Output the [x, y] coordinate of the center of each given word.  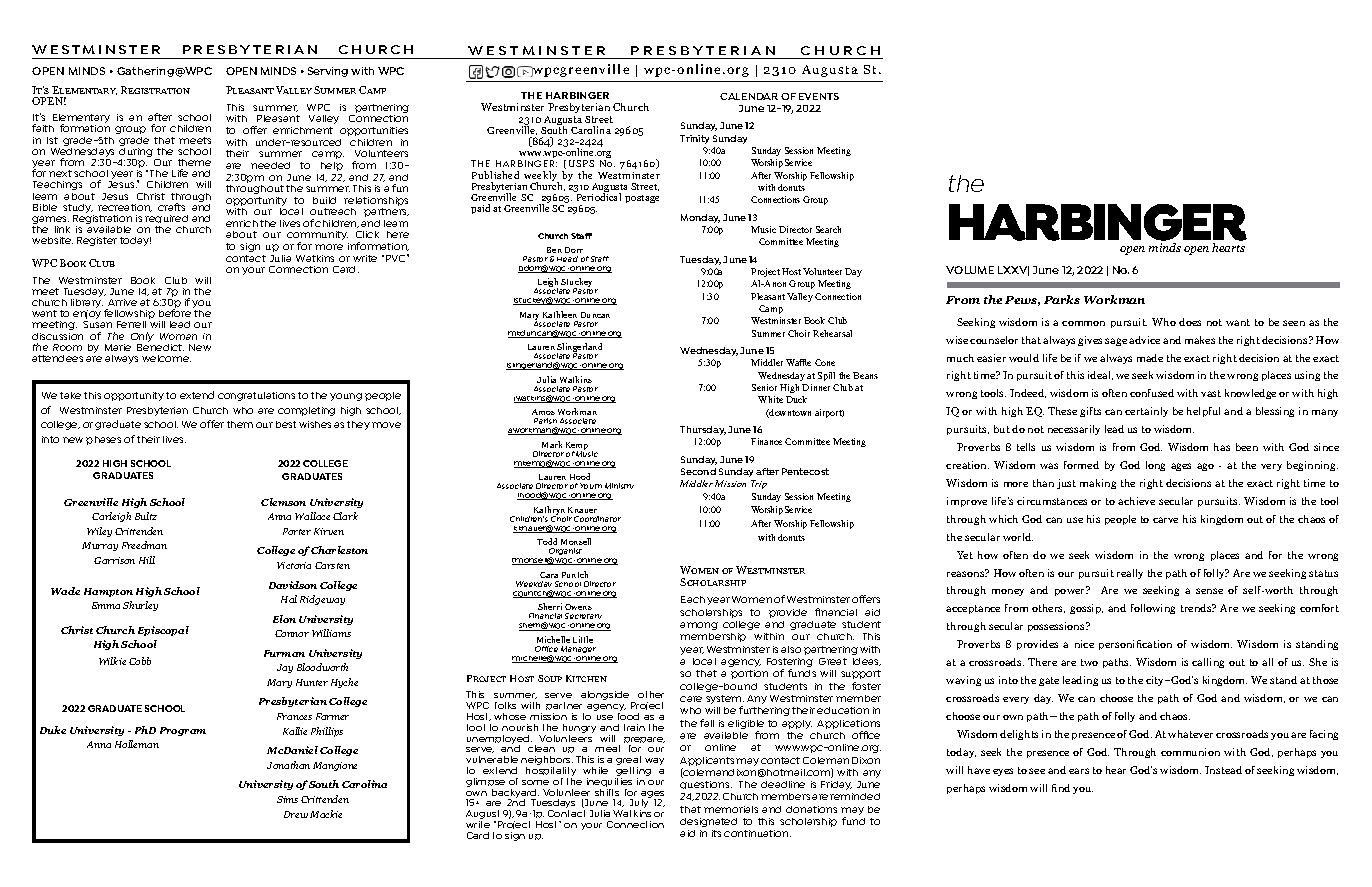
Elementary [81, 120]
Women [752, 599]
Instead [1223, 770]
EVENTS [819, 96]
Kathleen [560, 314]
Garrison [114, 560]
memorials [731, 809]
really [1130, 574]
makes [1200, 340]
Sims [287, 799]
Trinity [694, 139]
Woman [178, 336]
